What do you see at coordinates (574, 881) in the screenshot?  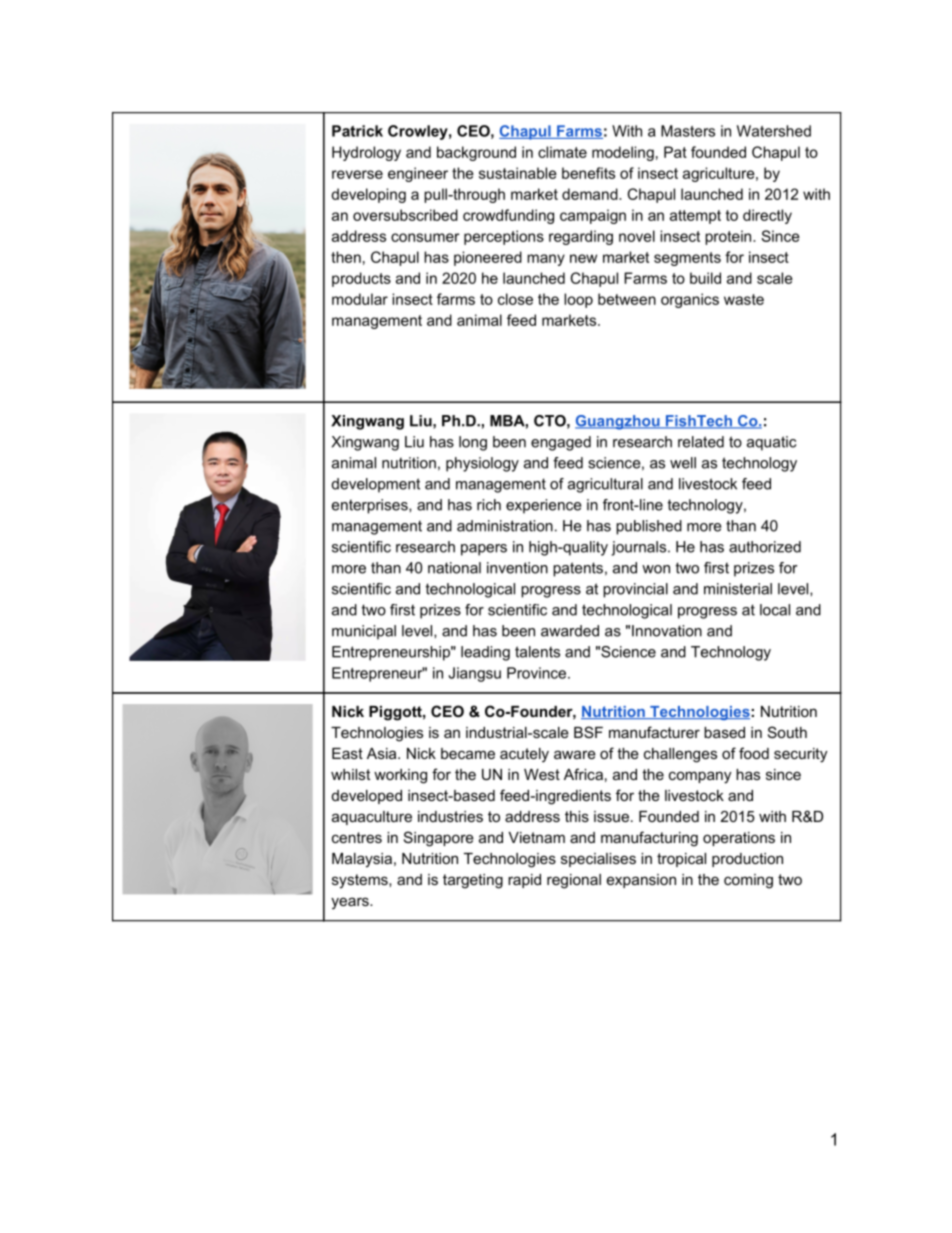 I see `regional` at bounding box center [574, 881].
